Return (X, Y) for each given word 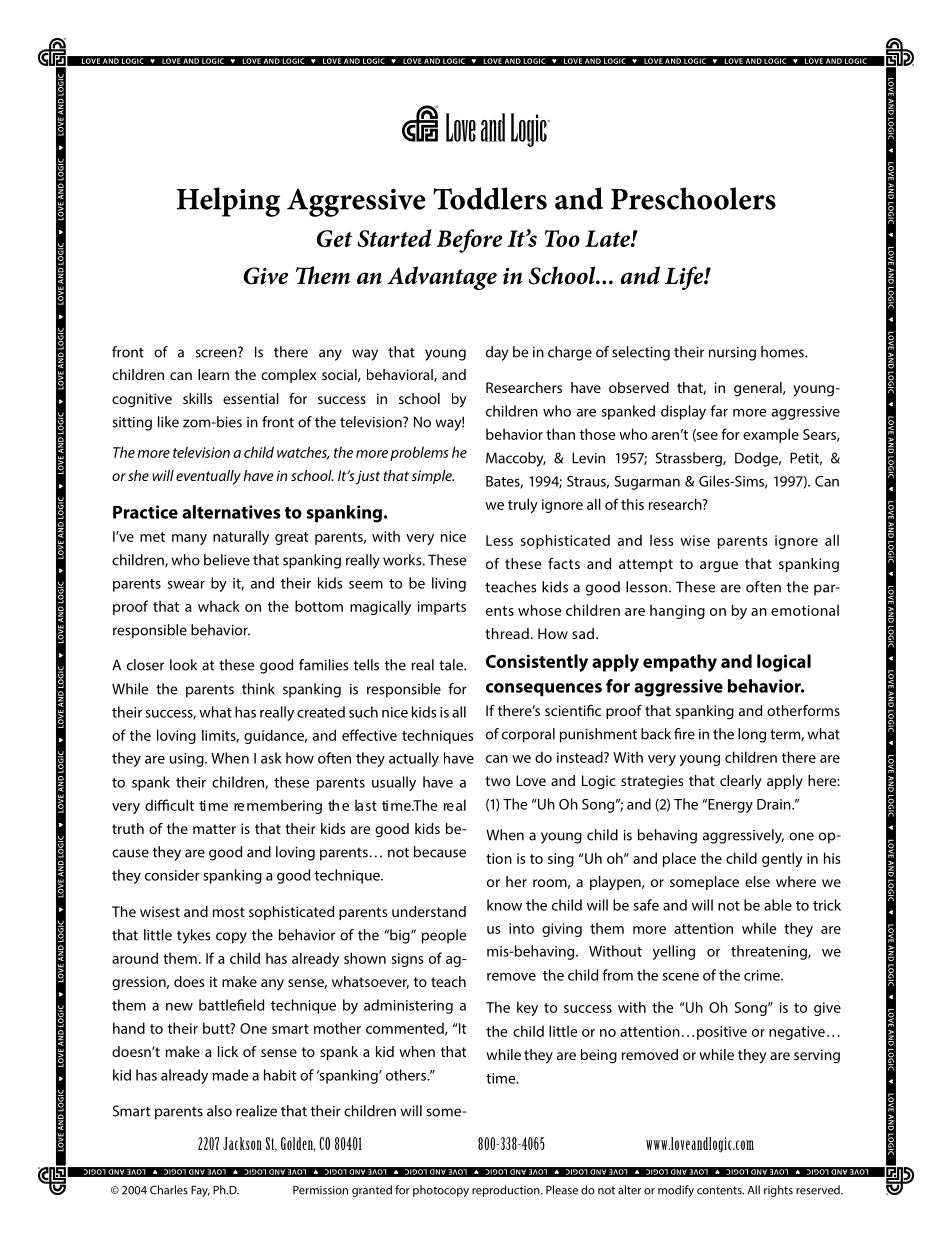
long (752, 735)
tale (452, 665)
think (258, 689)
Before (469, 241)
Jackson (242, 1143)
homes (783, 352)
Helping (228, 202)
